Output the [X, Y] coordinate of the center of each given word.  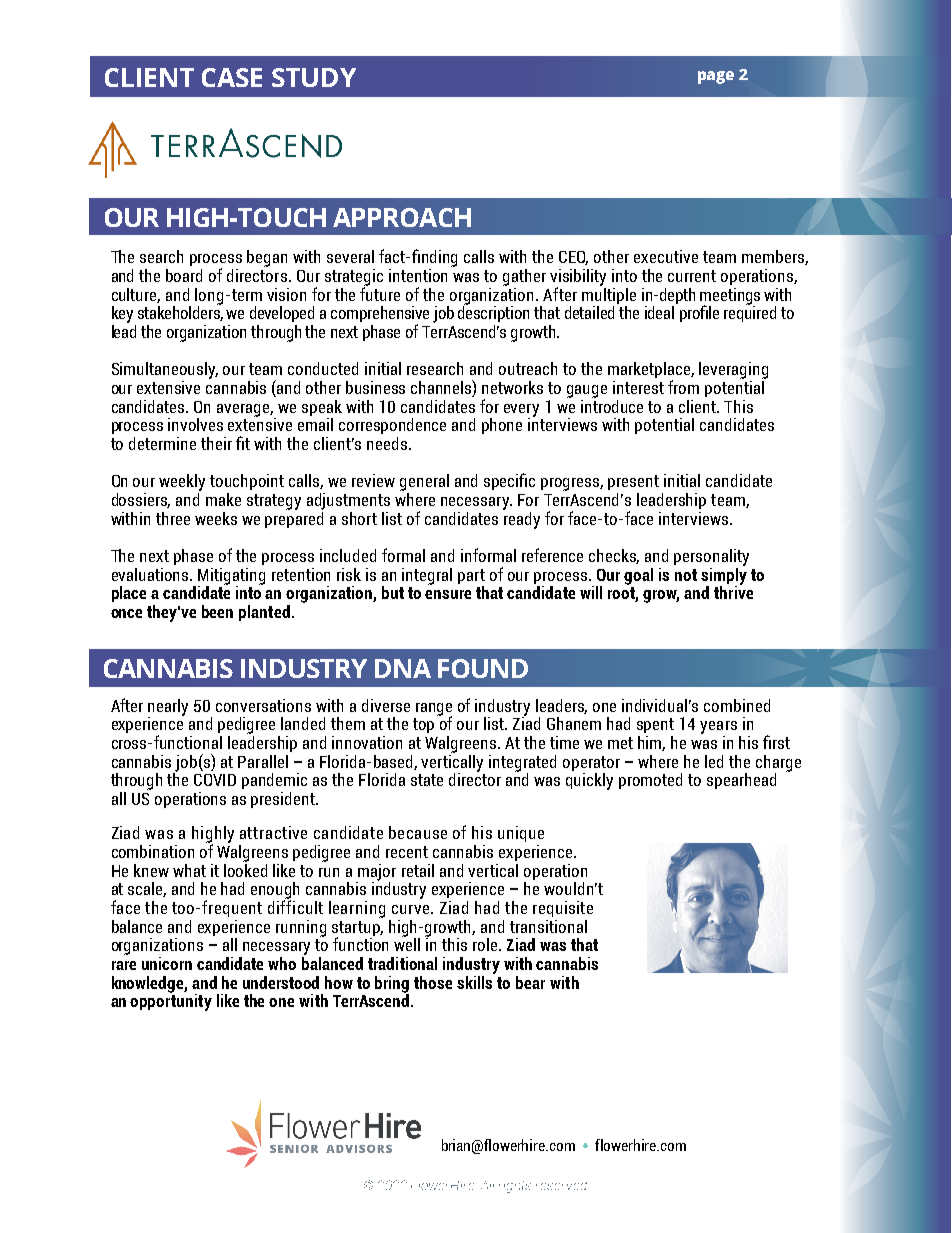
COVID [215, 780]
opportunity [171, 1001]
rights [515, 1187]
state [427, 780]
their [216, 443]
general [424, 482]
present [633, 482]
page [716, 77]
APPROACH [402, 217]
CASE [232, 77]
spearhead [741, 781]
